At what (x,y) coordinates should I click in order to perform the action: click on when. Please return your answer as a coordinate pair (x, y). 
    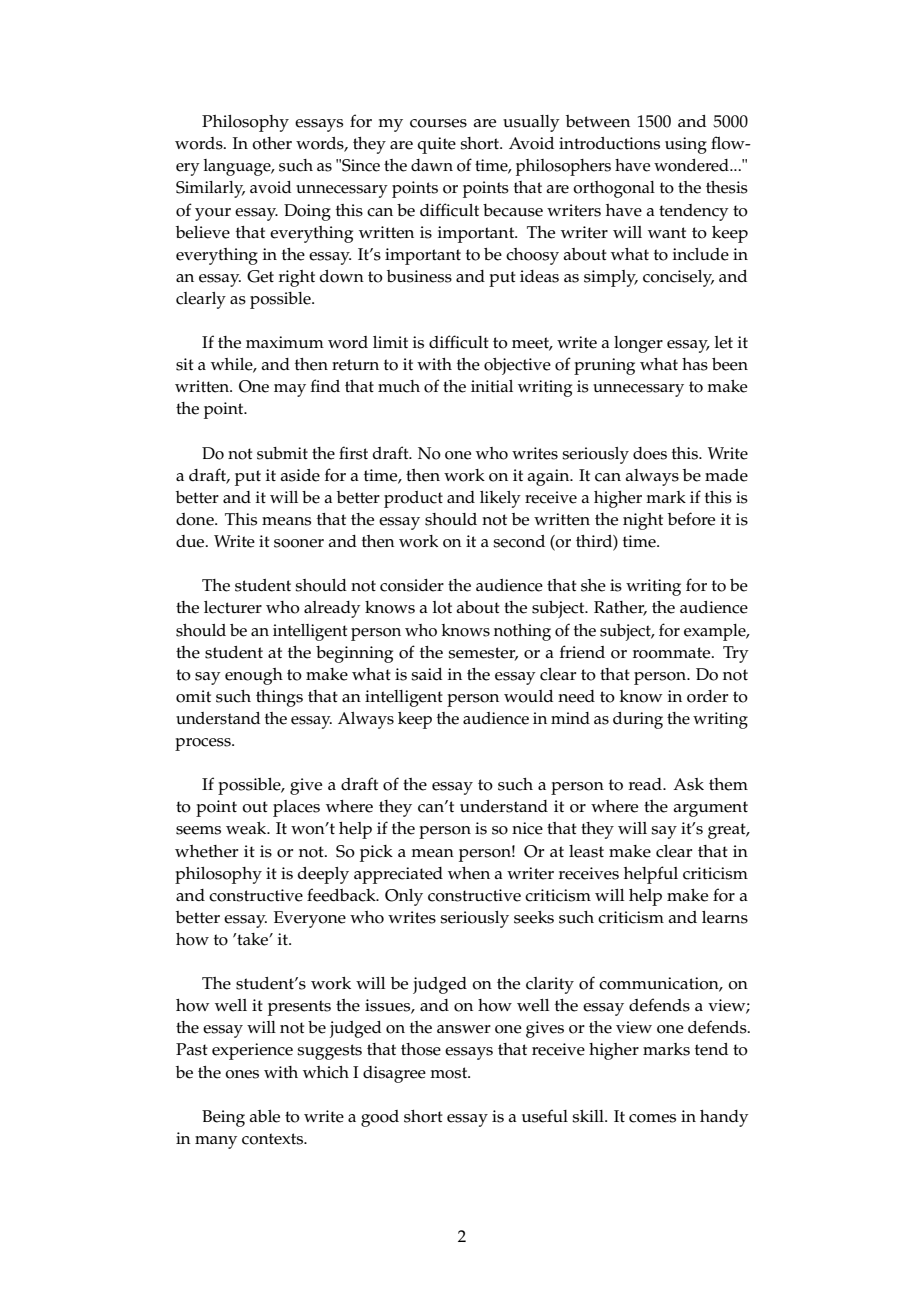
    Looking at the image, I should click on (469, 873).
